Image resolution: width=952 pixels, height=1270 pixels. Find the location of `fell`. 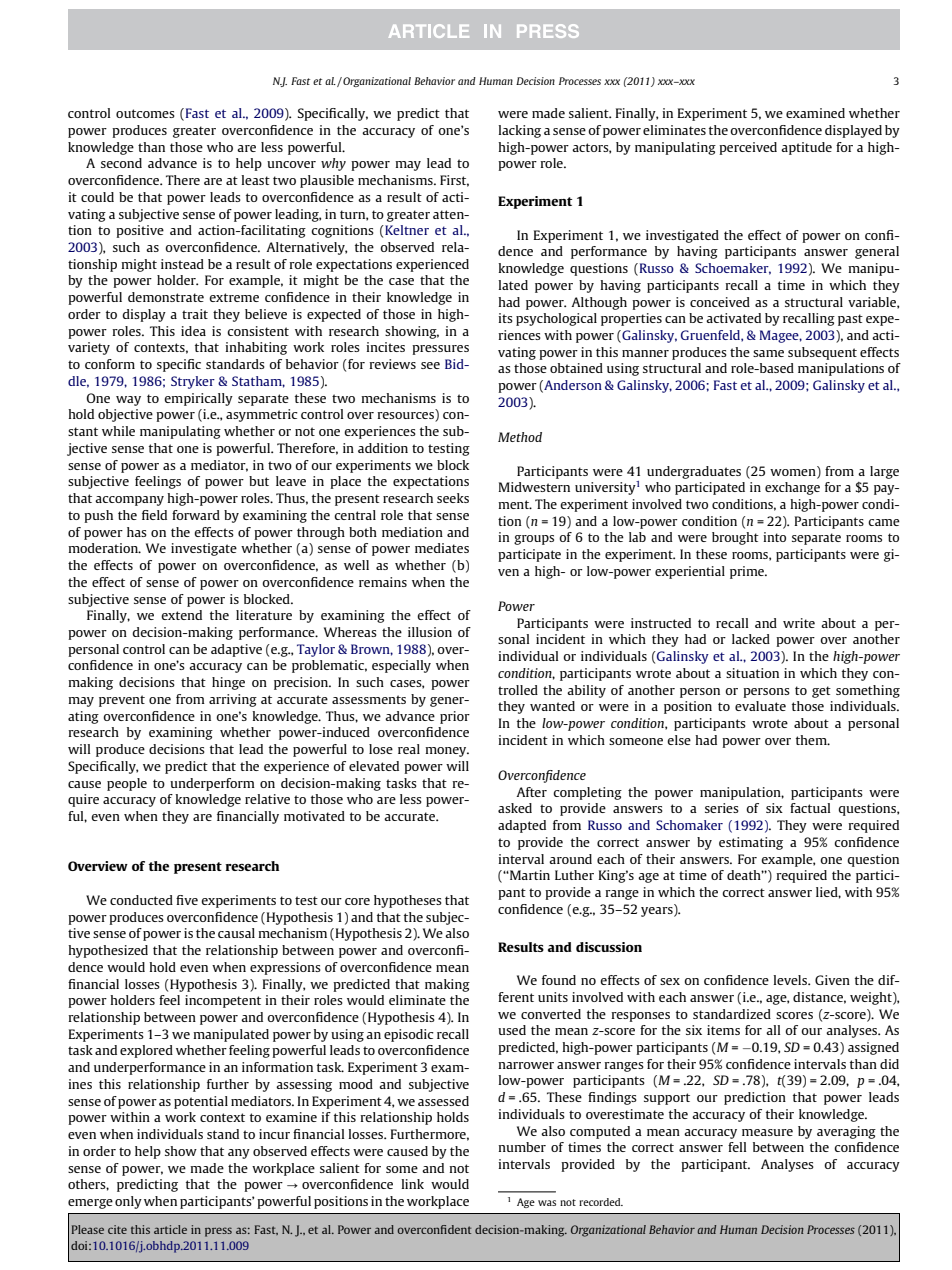

fell is located at coordinates (737, 1147).
